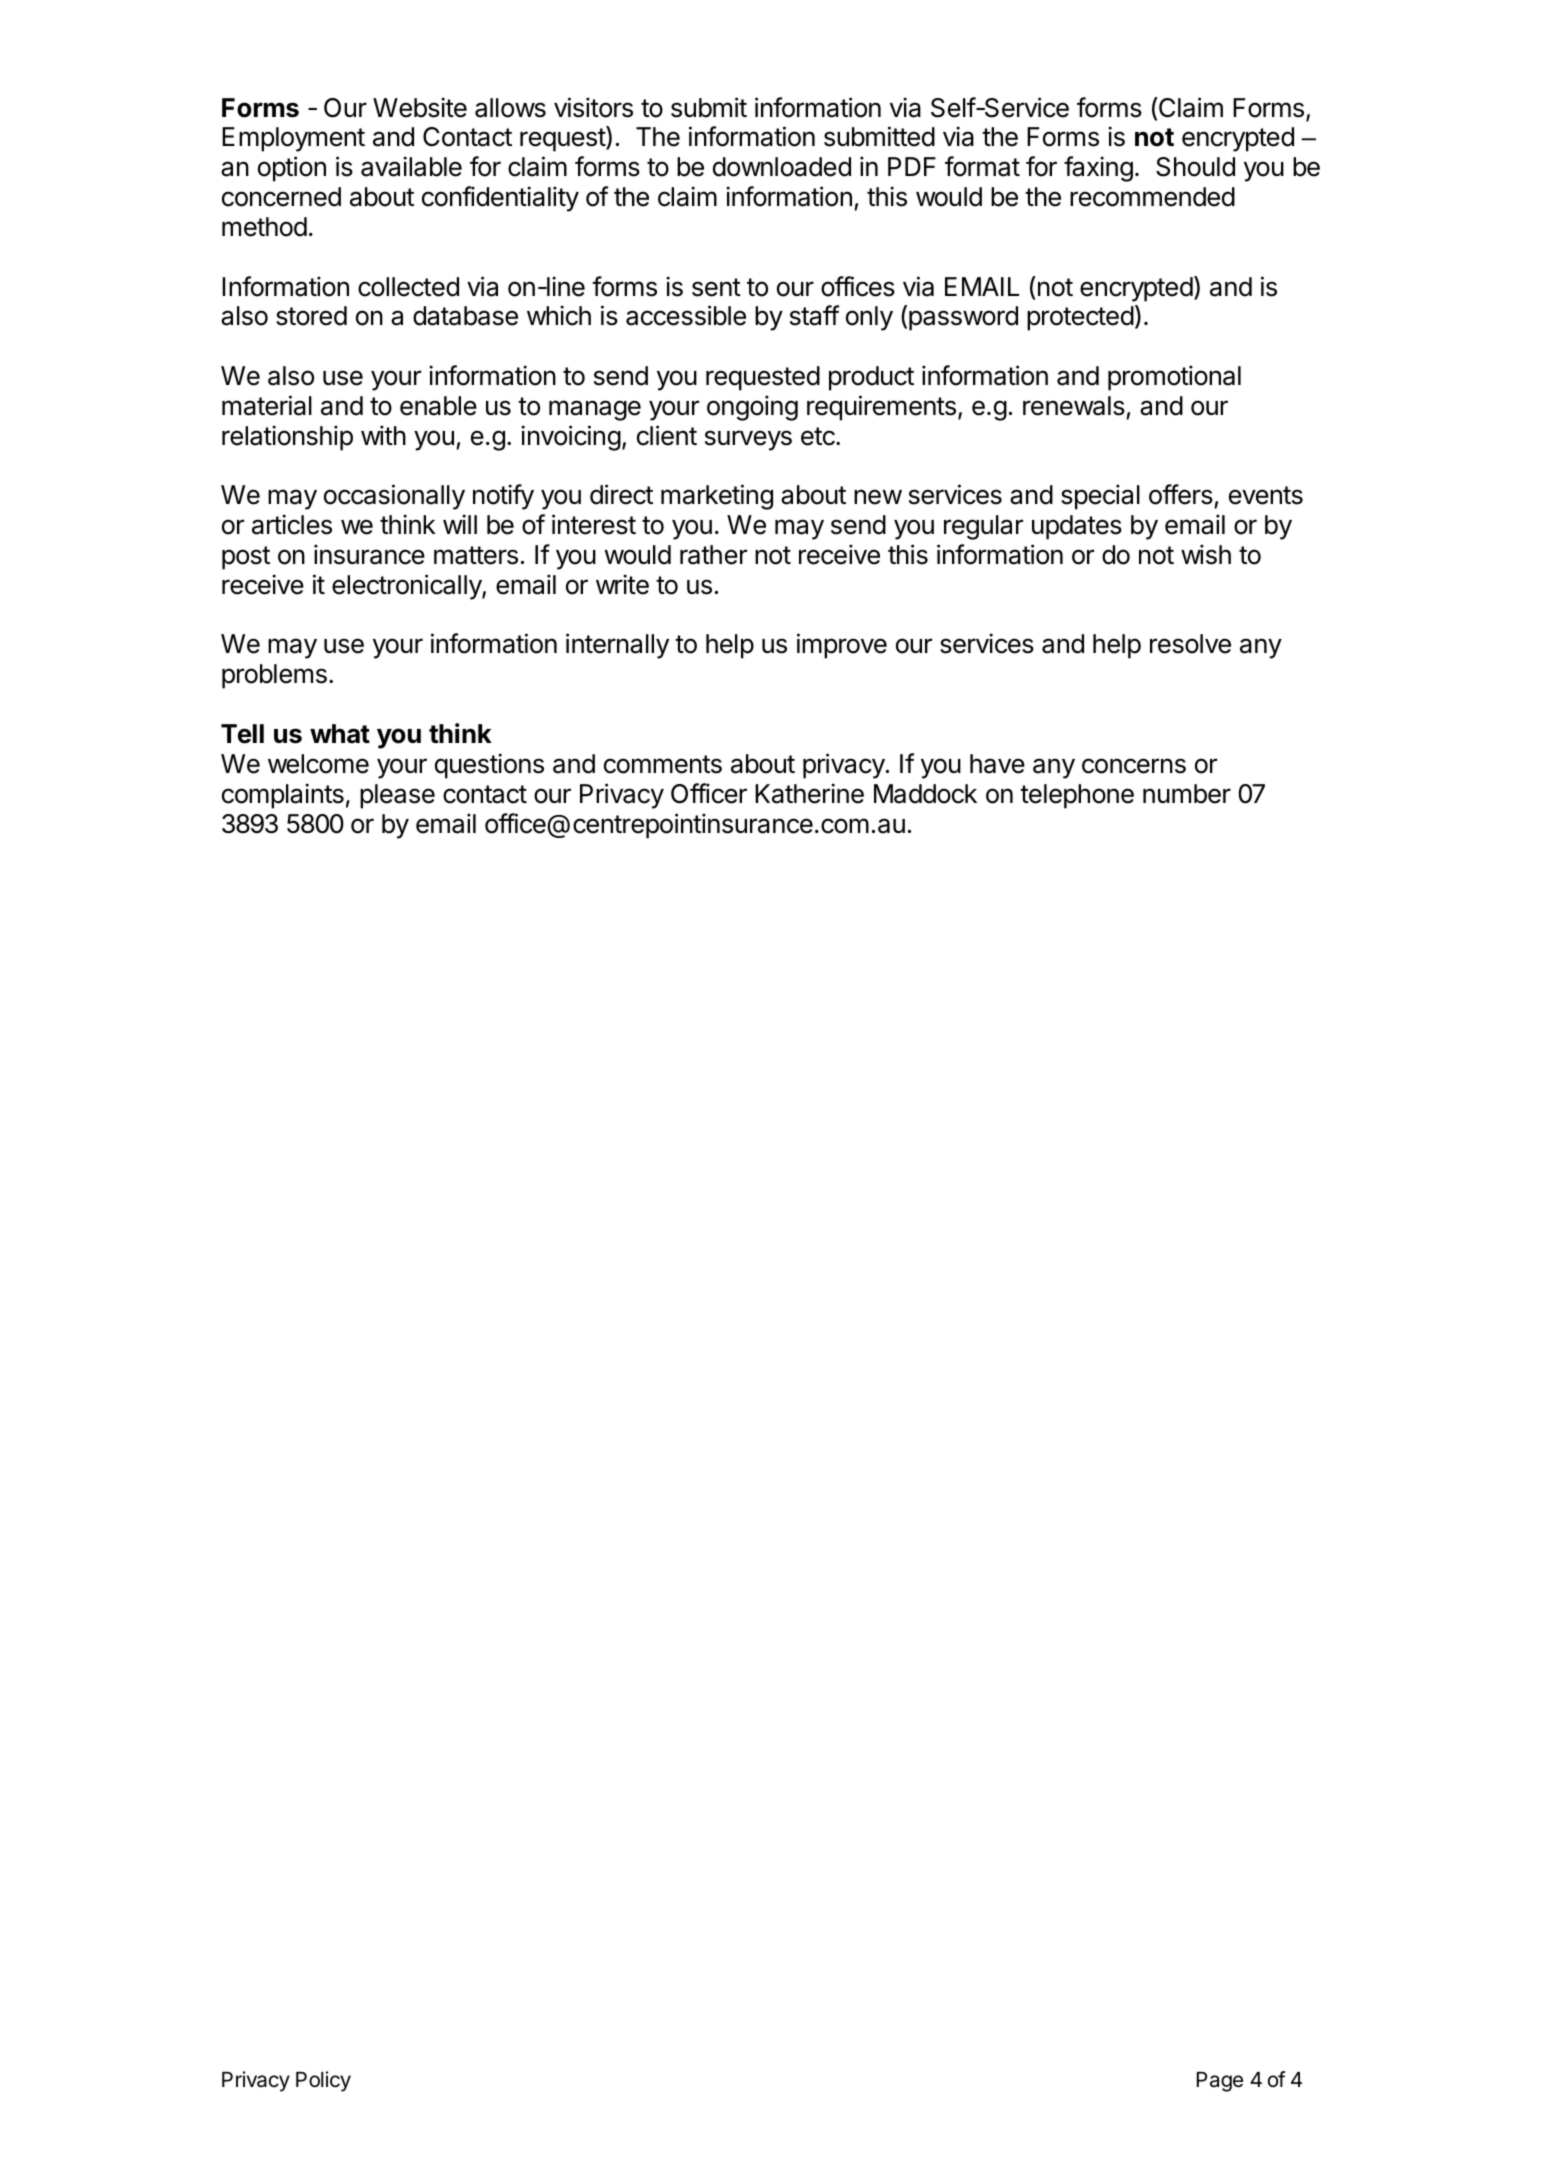  Describe the element at coordinates (1152, 197) in the screenshot. I see `recommended` at that location.
